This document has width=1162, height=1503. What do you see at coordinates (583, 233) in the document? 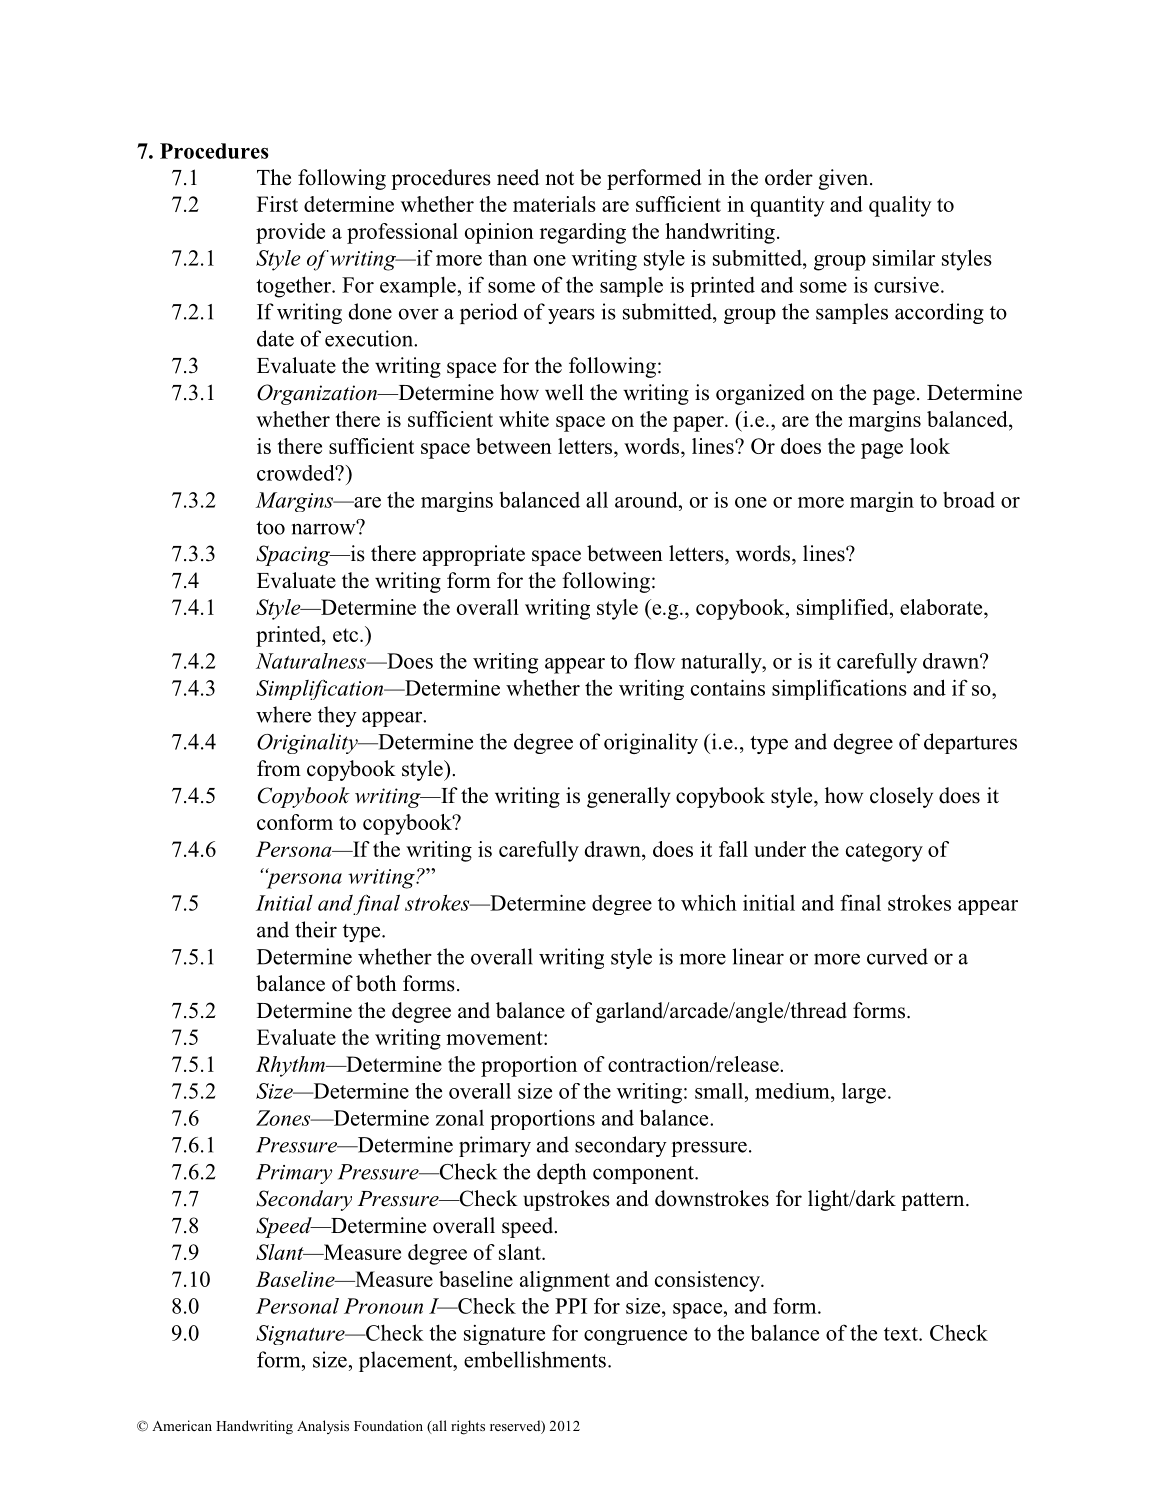
I see `regarding` at bounding box center [583, 233].
